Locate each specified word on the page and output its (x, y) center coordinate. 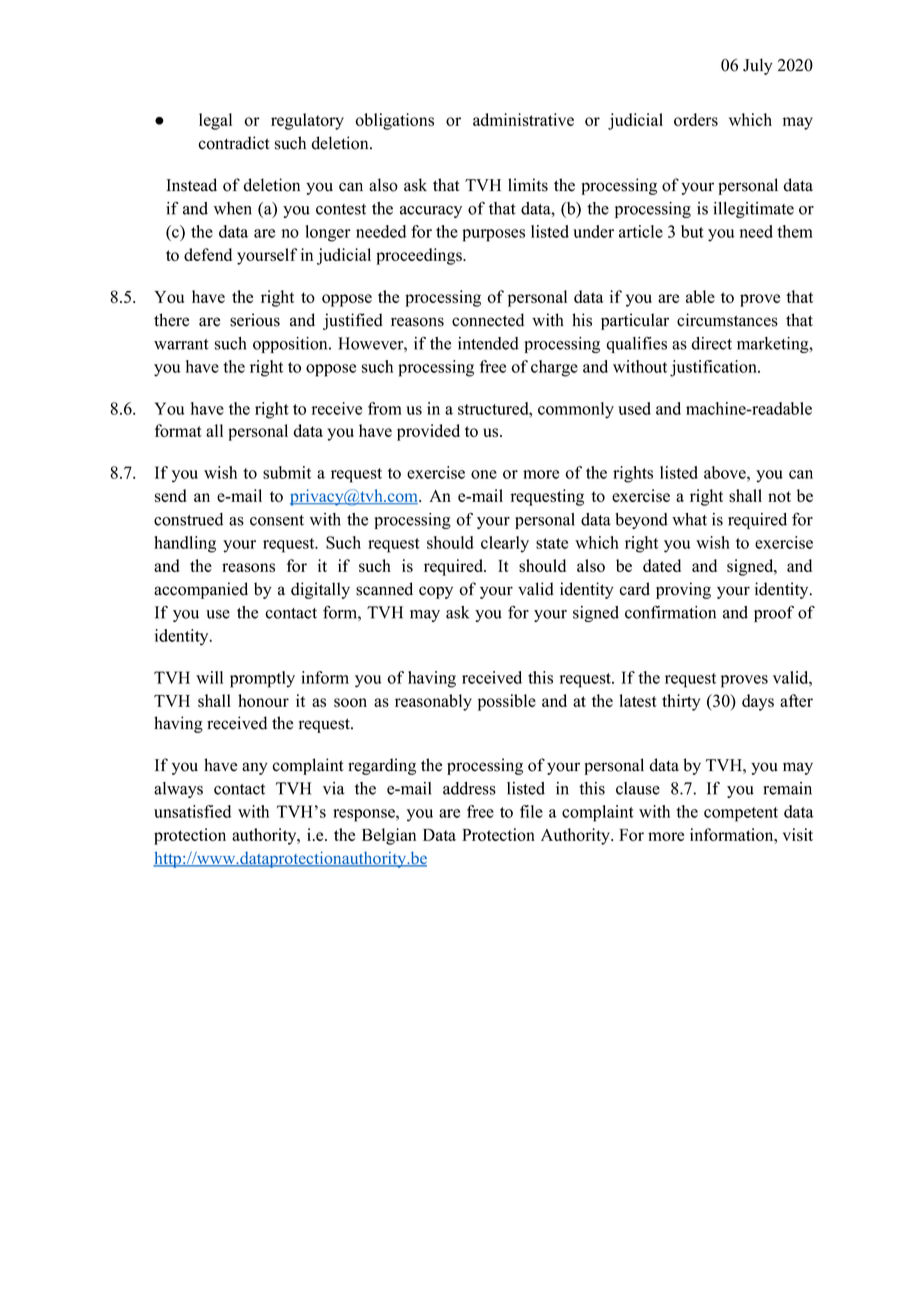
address (469, 788)
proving (683, 590)
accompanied (201, 590)
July (758, 66)
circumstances (727, 320)
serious (255, 320)
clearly (505, 544)
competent (741, 814)
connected (488, 320)
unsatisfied (192, 811)
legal (215, 121)
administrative (523, 119)
